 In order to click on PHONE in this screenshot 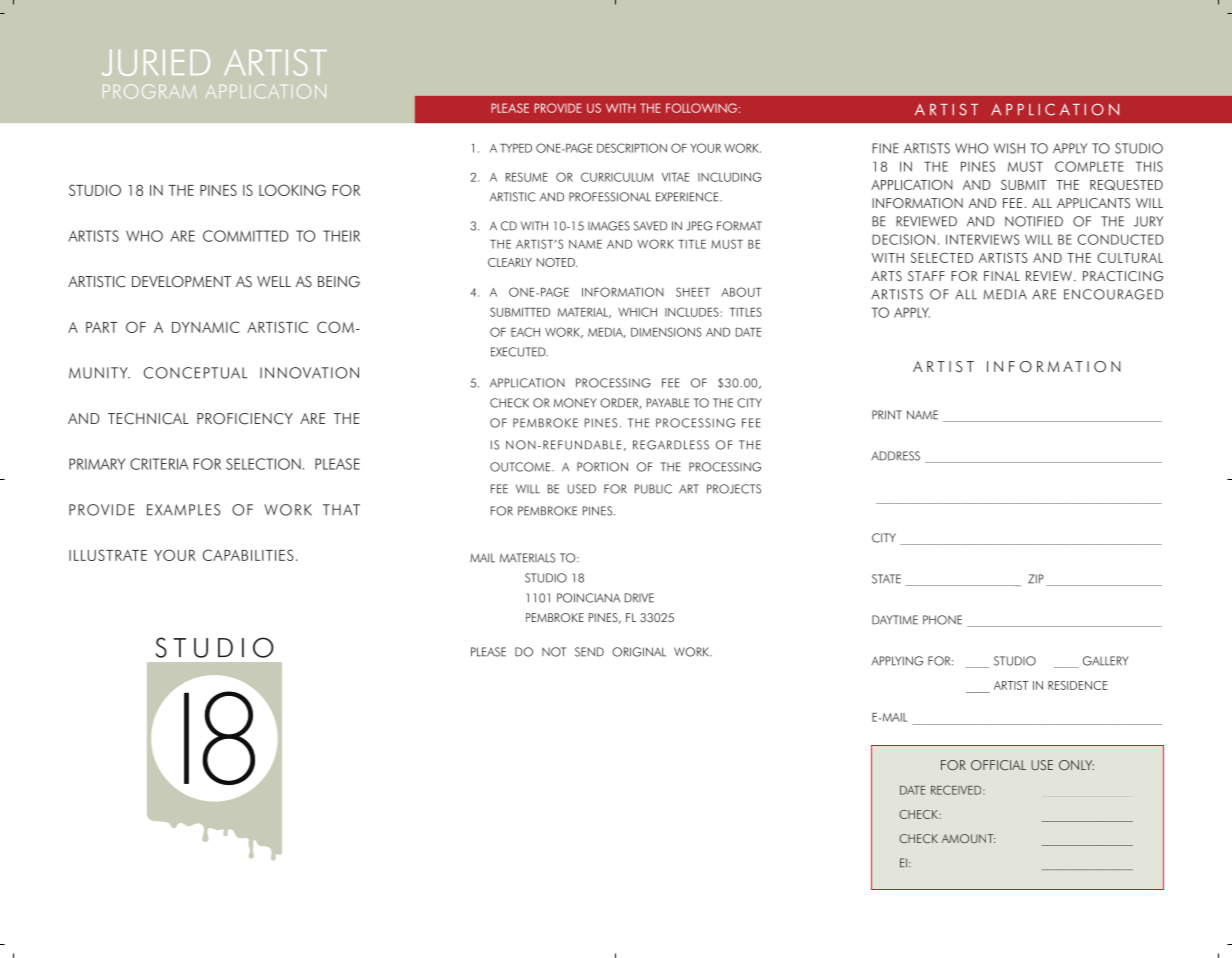, I will do `click(942, 620)`.
